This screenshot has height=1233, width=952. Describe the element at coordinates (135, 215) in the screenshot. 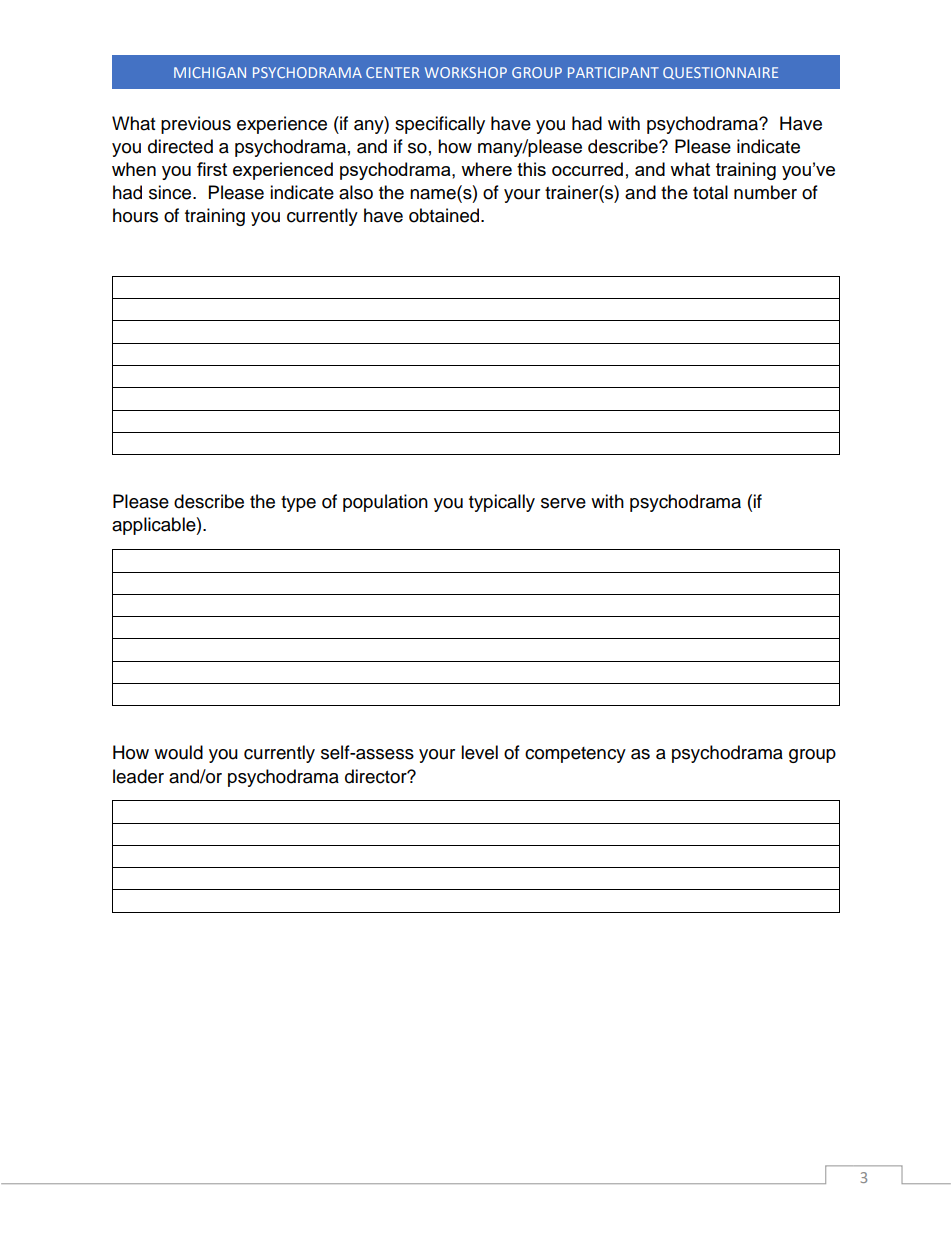

I see `hours` at that location.
